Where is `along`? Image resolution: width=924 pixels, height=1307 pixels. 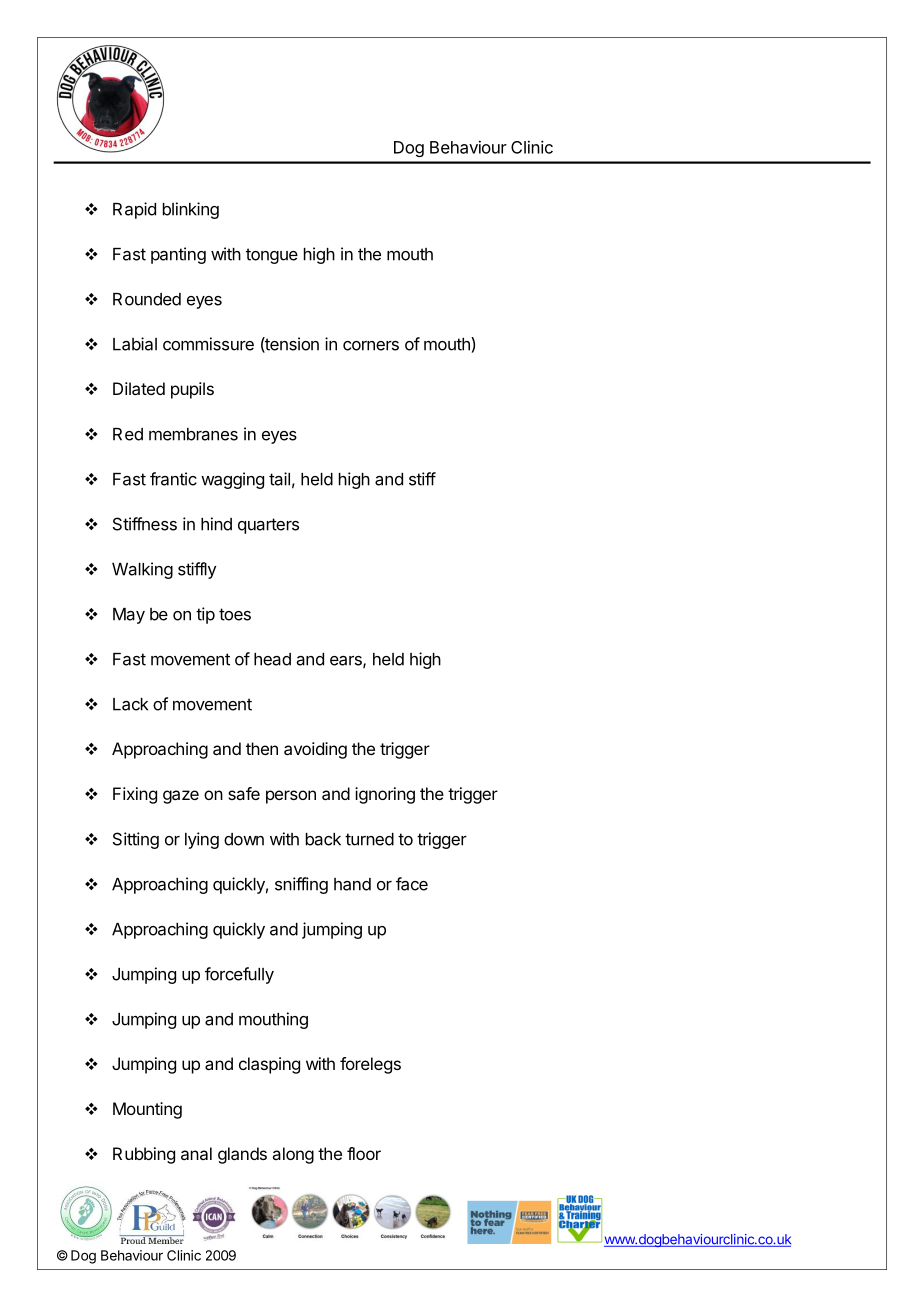
along is located at coordinates (293, 1155).
